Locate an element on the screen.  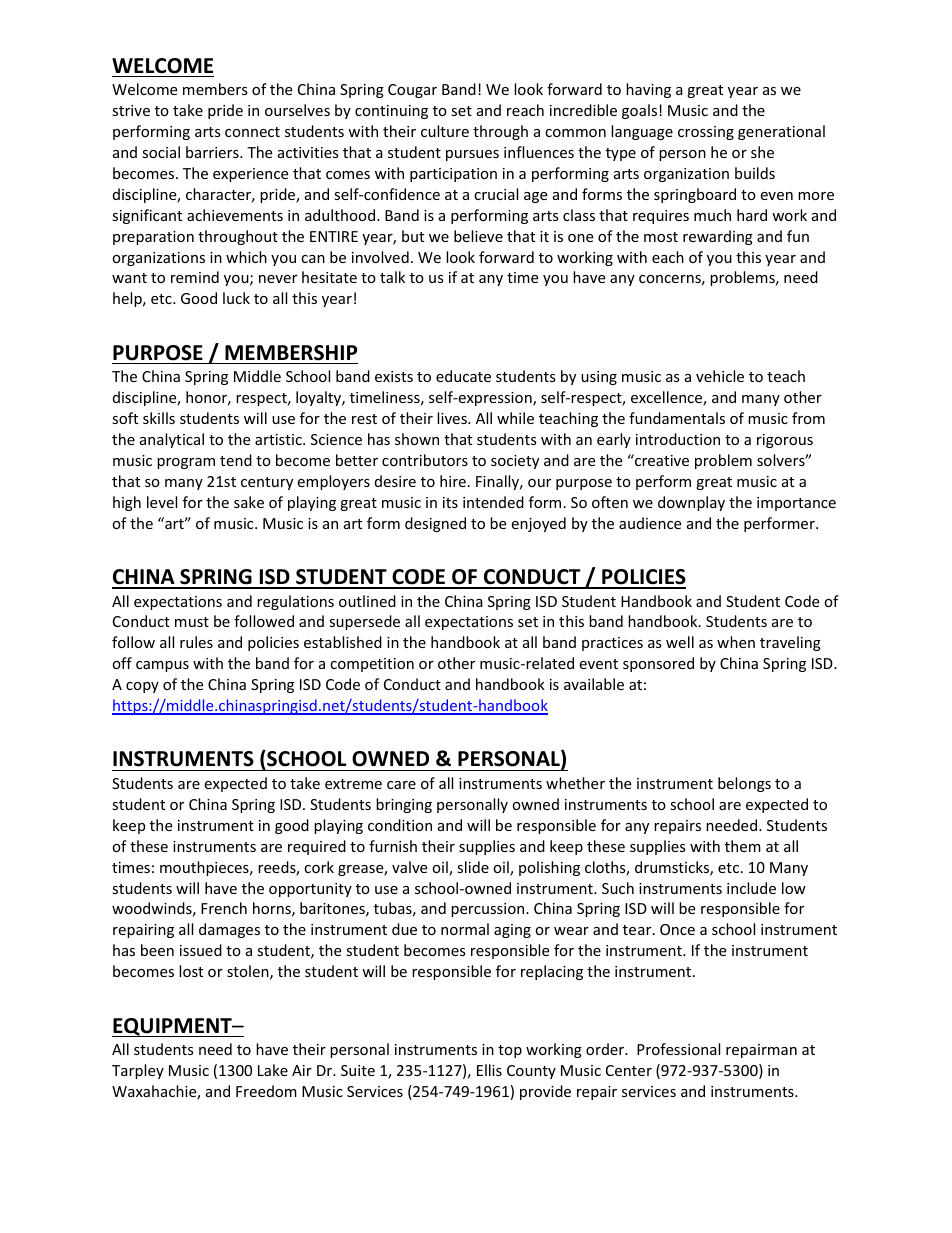
level is located at coordinates (162, 502).
